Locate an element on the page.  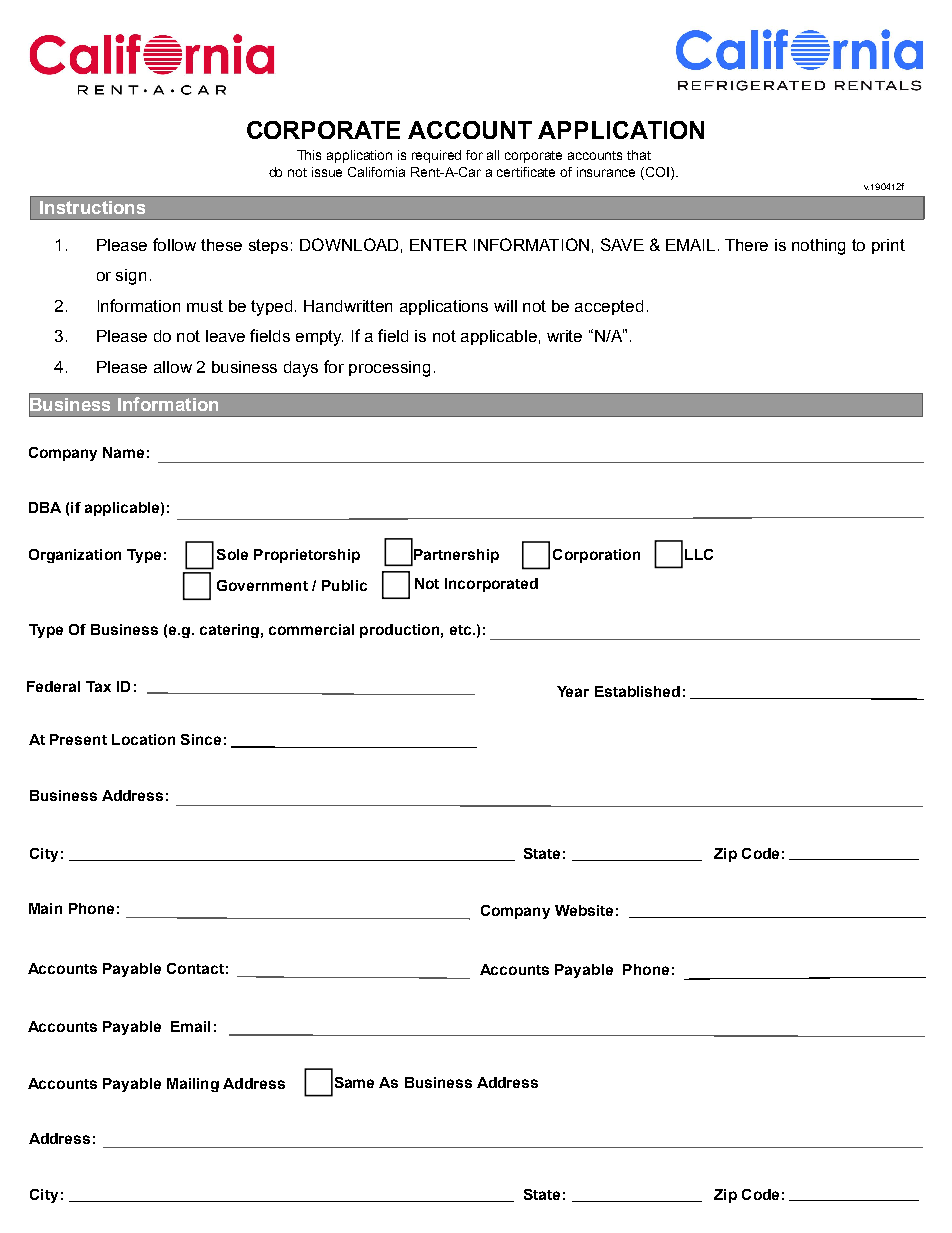
catering is located at coordinates (229, 631).
